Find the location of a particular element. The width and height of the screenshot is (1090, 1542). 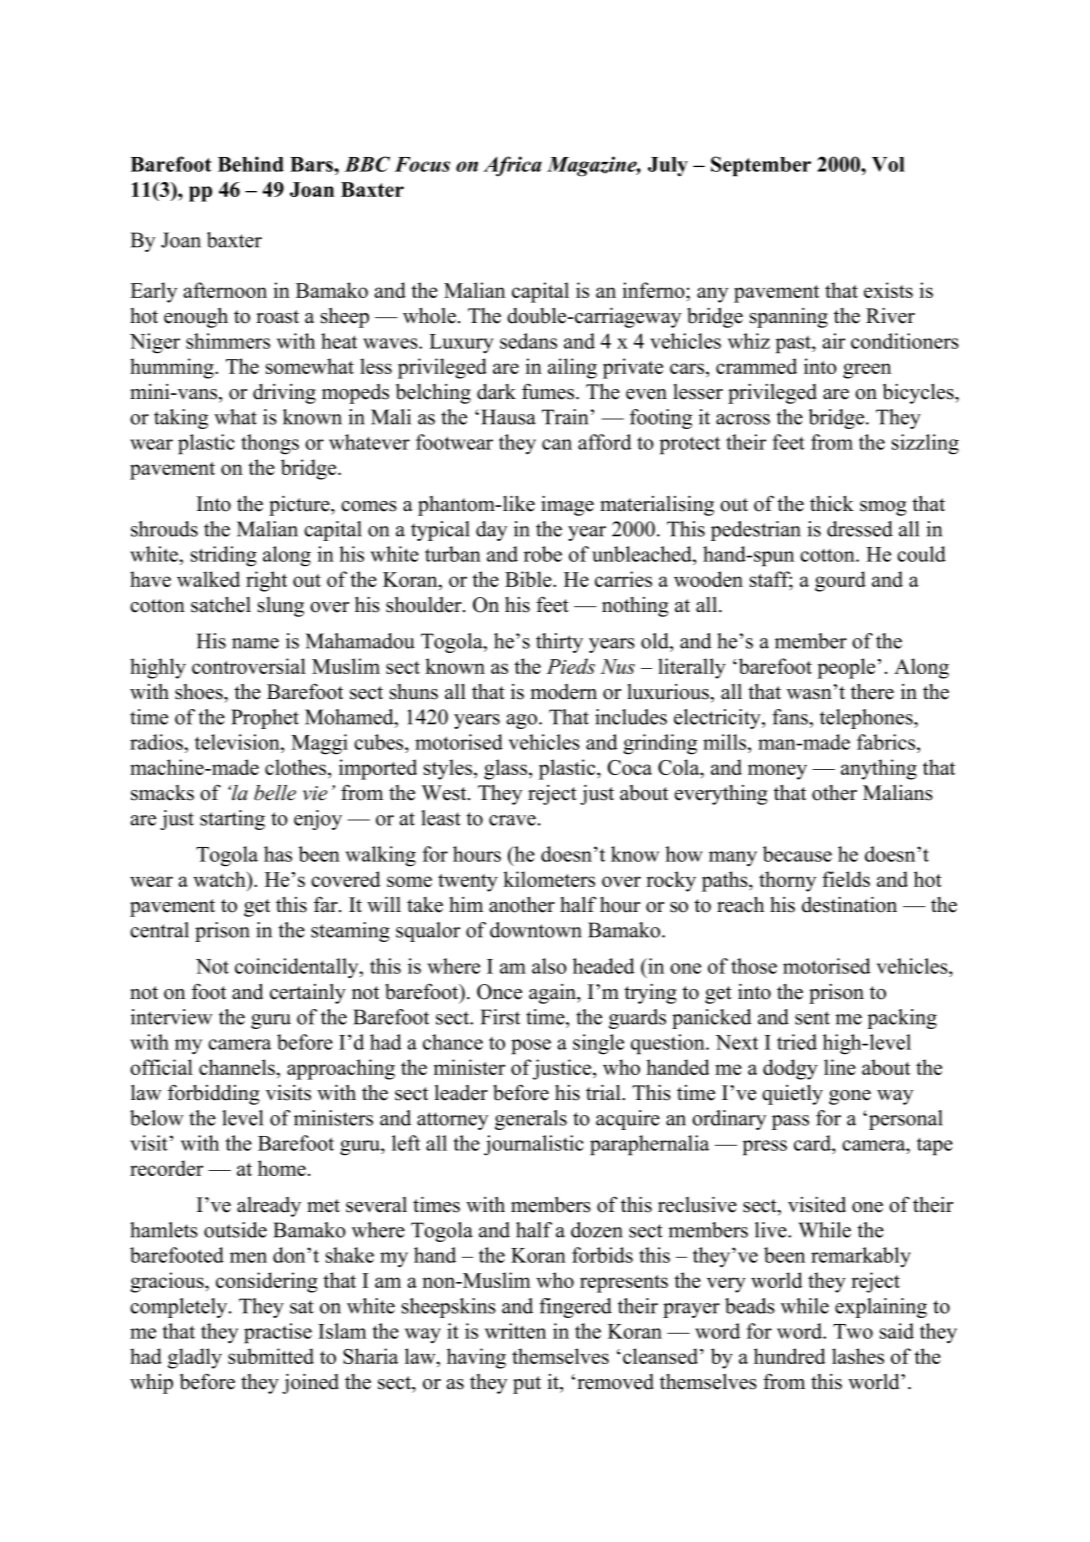

also is located at coordinates (549, 966).
